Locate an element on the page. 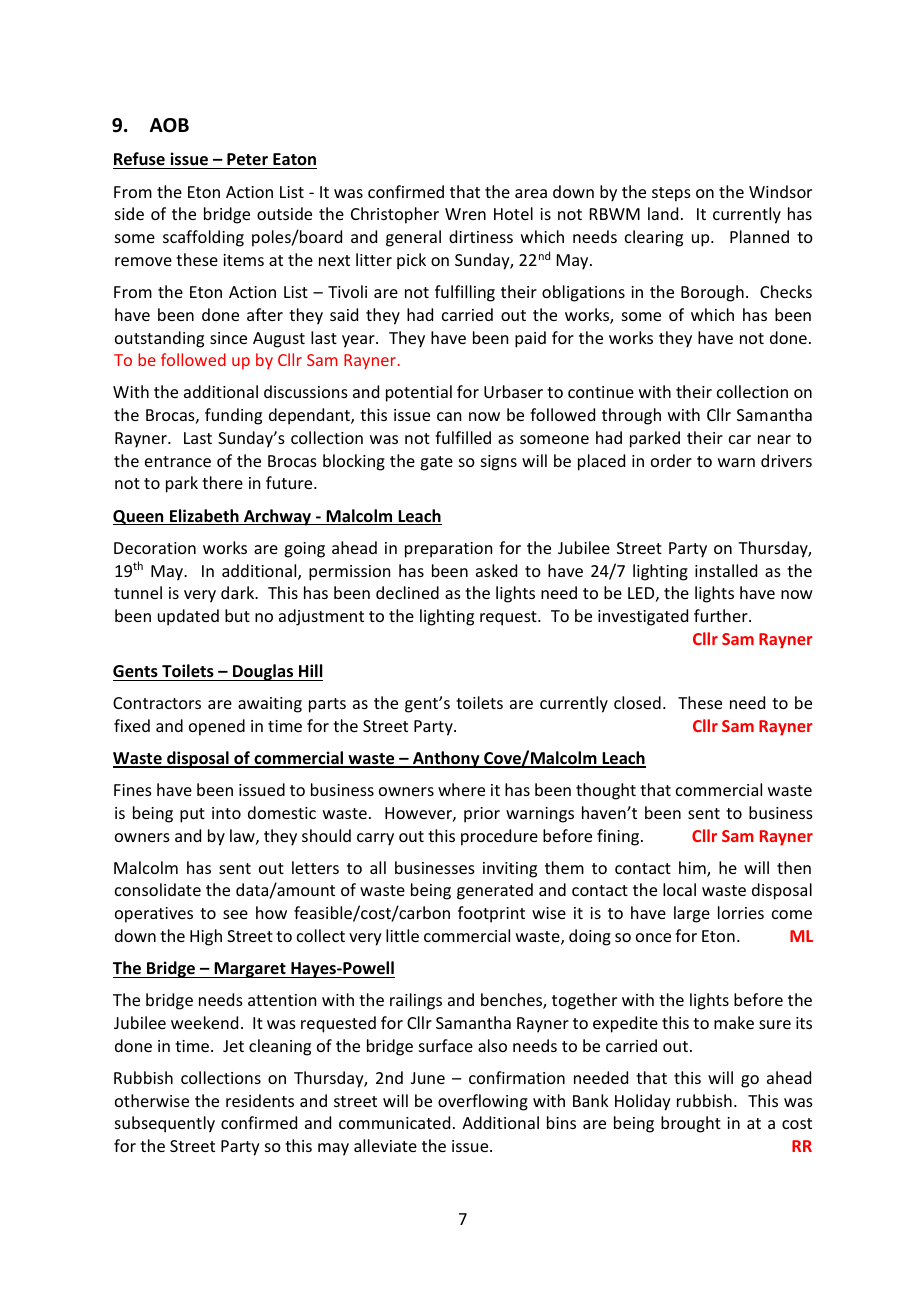 The image size is (924, 1309). steps is located at coordinates (671, 194).
